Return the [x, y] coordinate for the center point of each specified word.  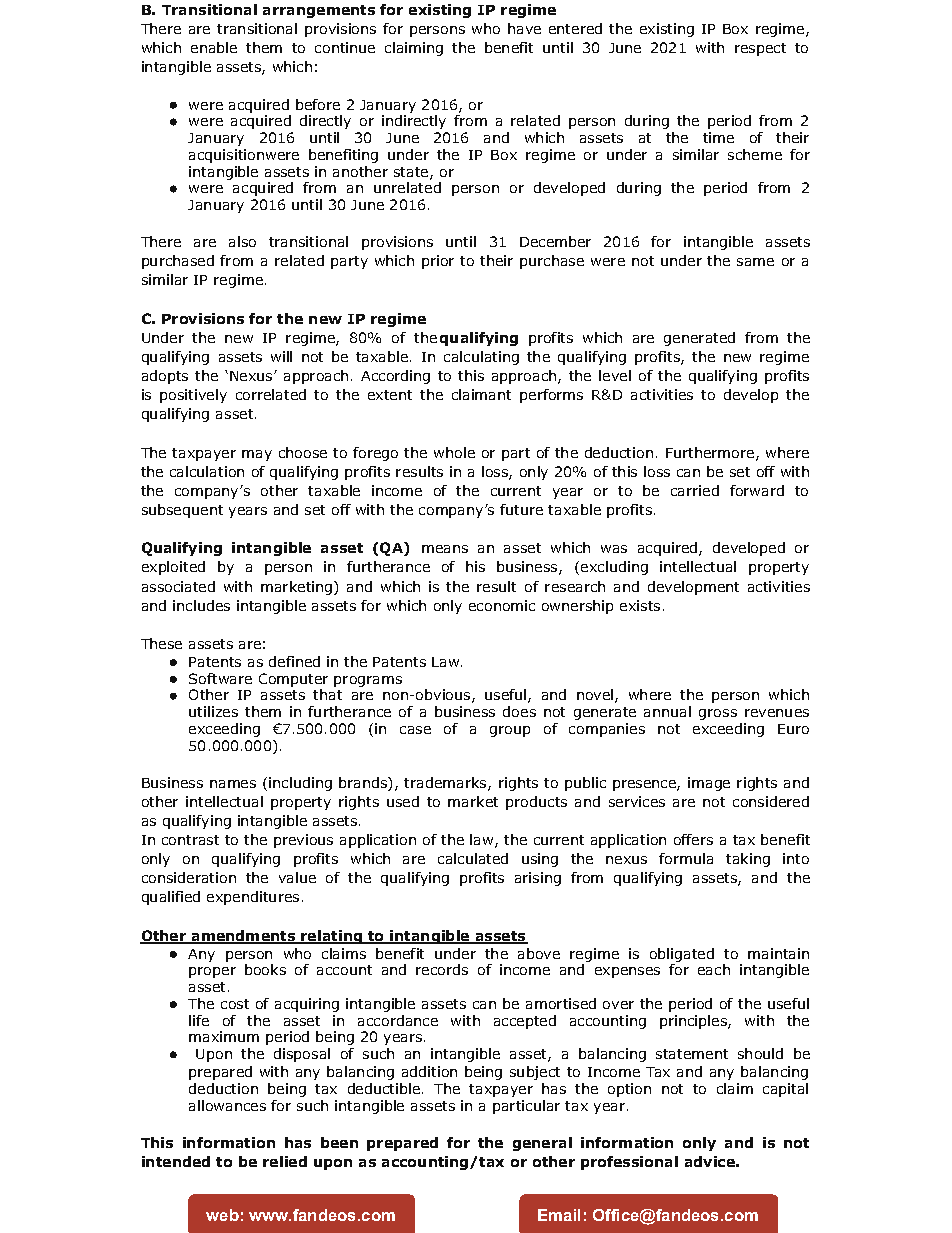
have [524, 28]
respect [760, 49]
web [222, 1215]
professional [629, 1163]
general [542, 1144]
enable [214, 47]
